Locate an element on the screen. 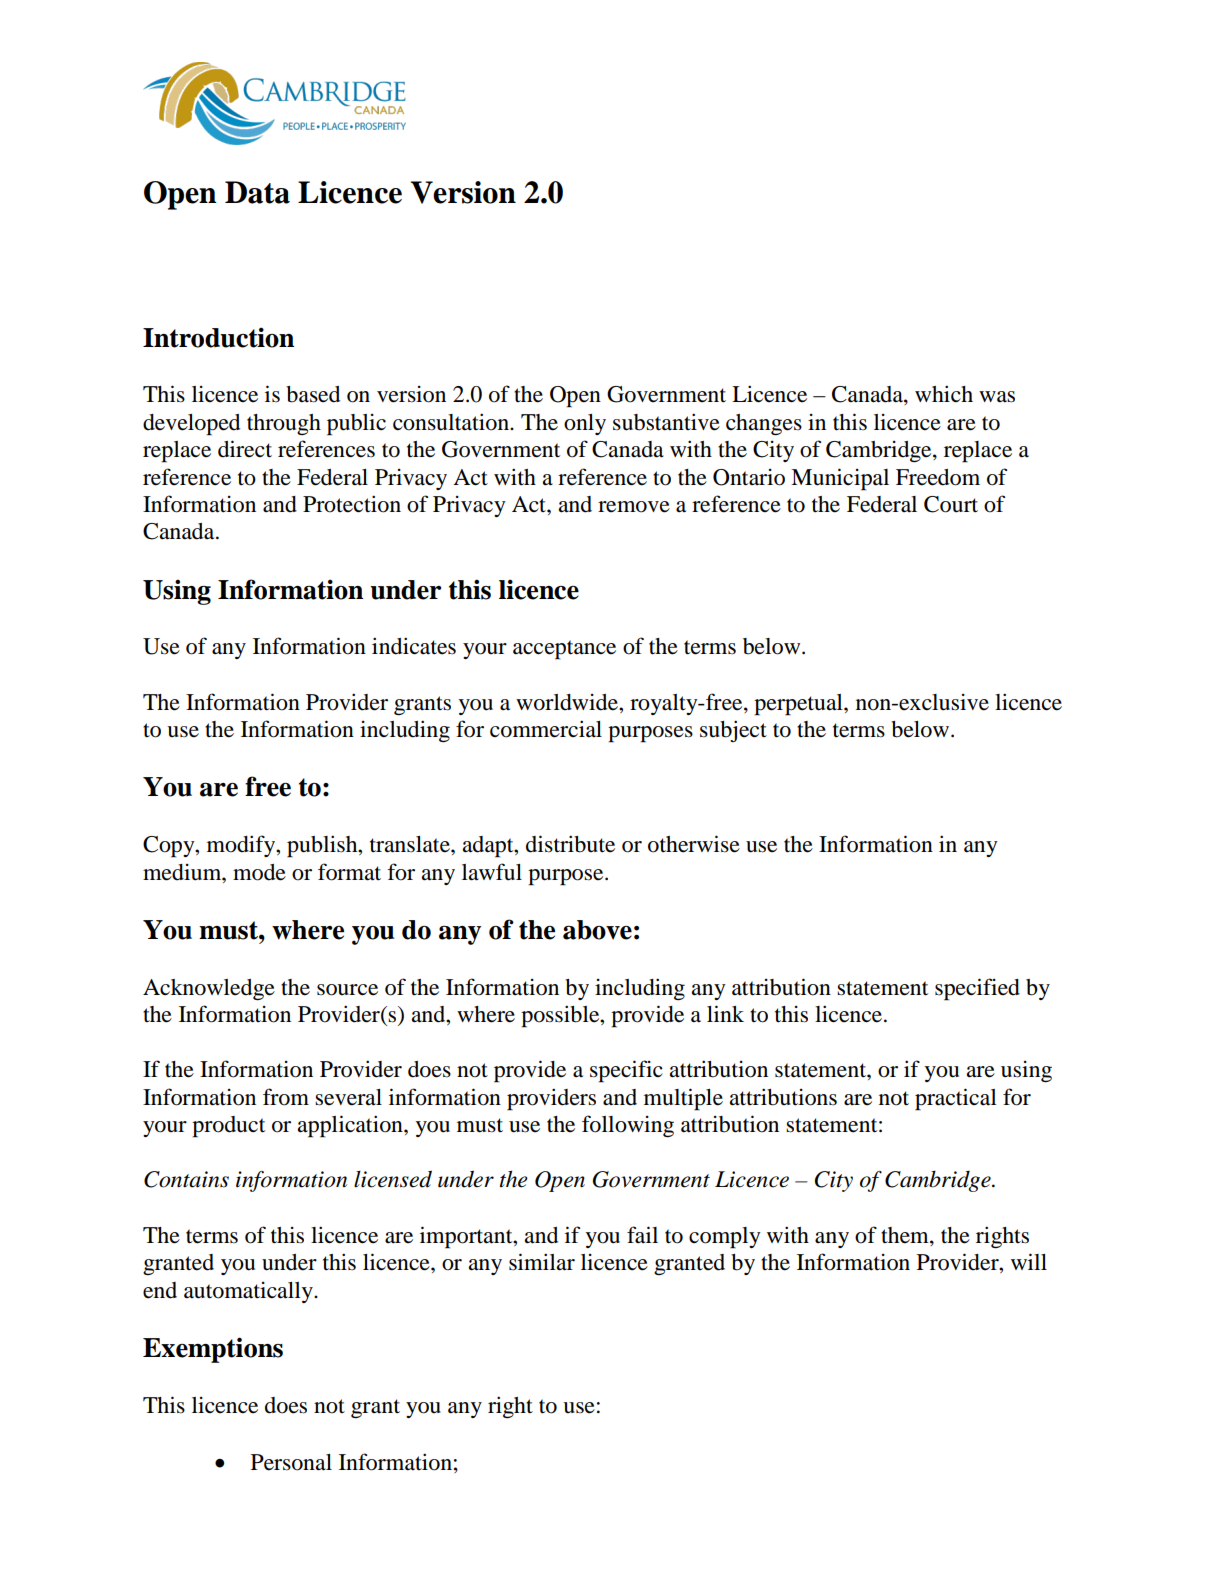  Acknowledge is located at coordinates (209, 990).
